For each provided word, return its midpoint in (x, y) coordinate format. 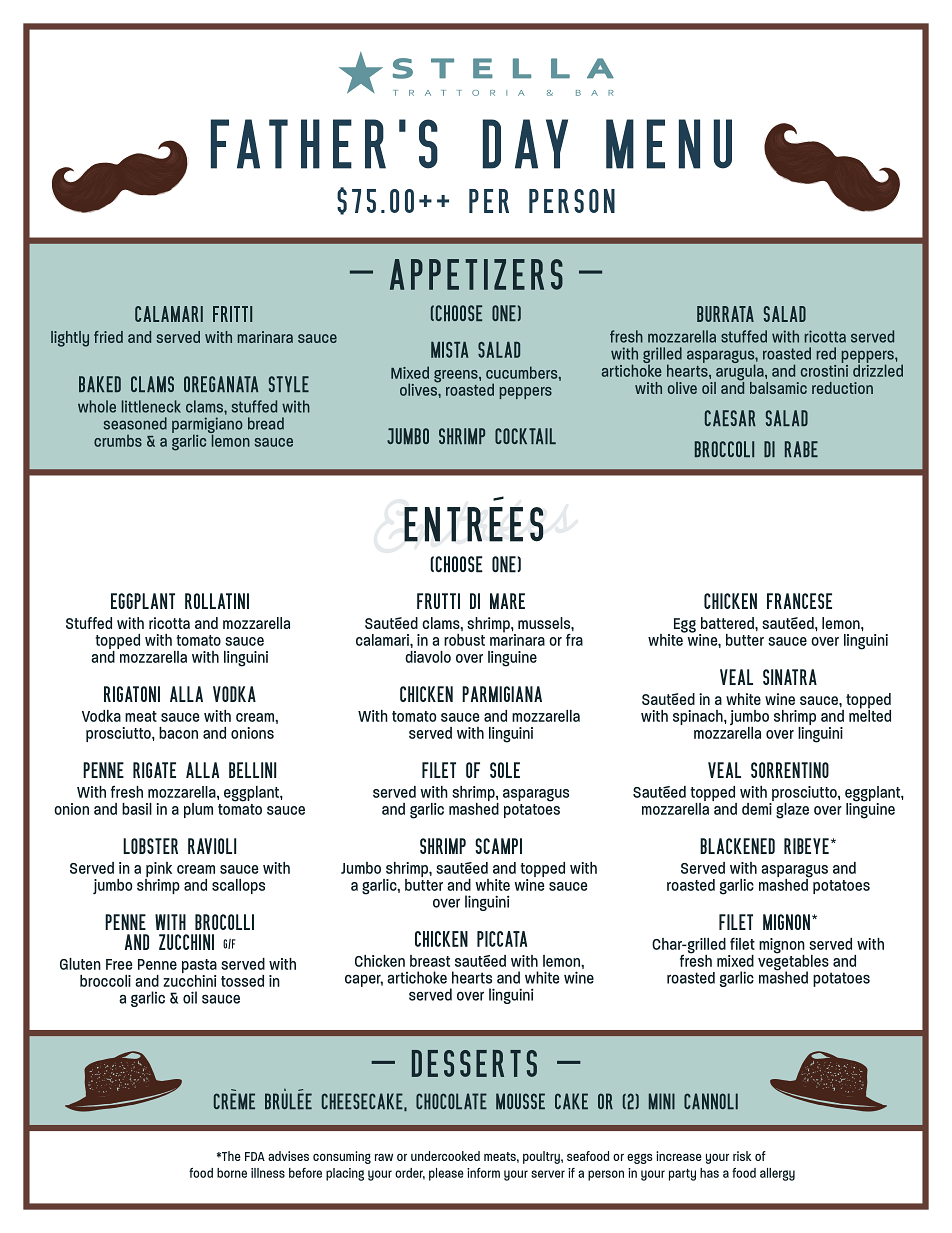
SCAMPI (498, 846)
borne (232, 1173)
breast (430, 961)
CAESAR (730, 418)
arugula (740, 372)
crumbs (118, 440)
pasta (199, 967)
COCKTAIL (525, 436)
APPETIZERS (476, 274)
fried (108, 337)
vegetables (793, 962)
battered (728, 623)
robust (464, 640)
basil (137, 809)
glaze (792, 811)
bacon (178, 733)
